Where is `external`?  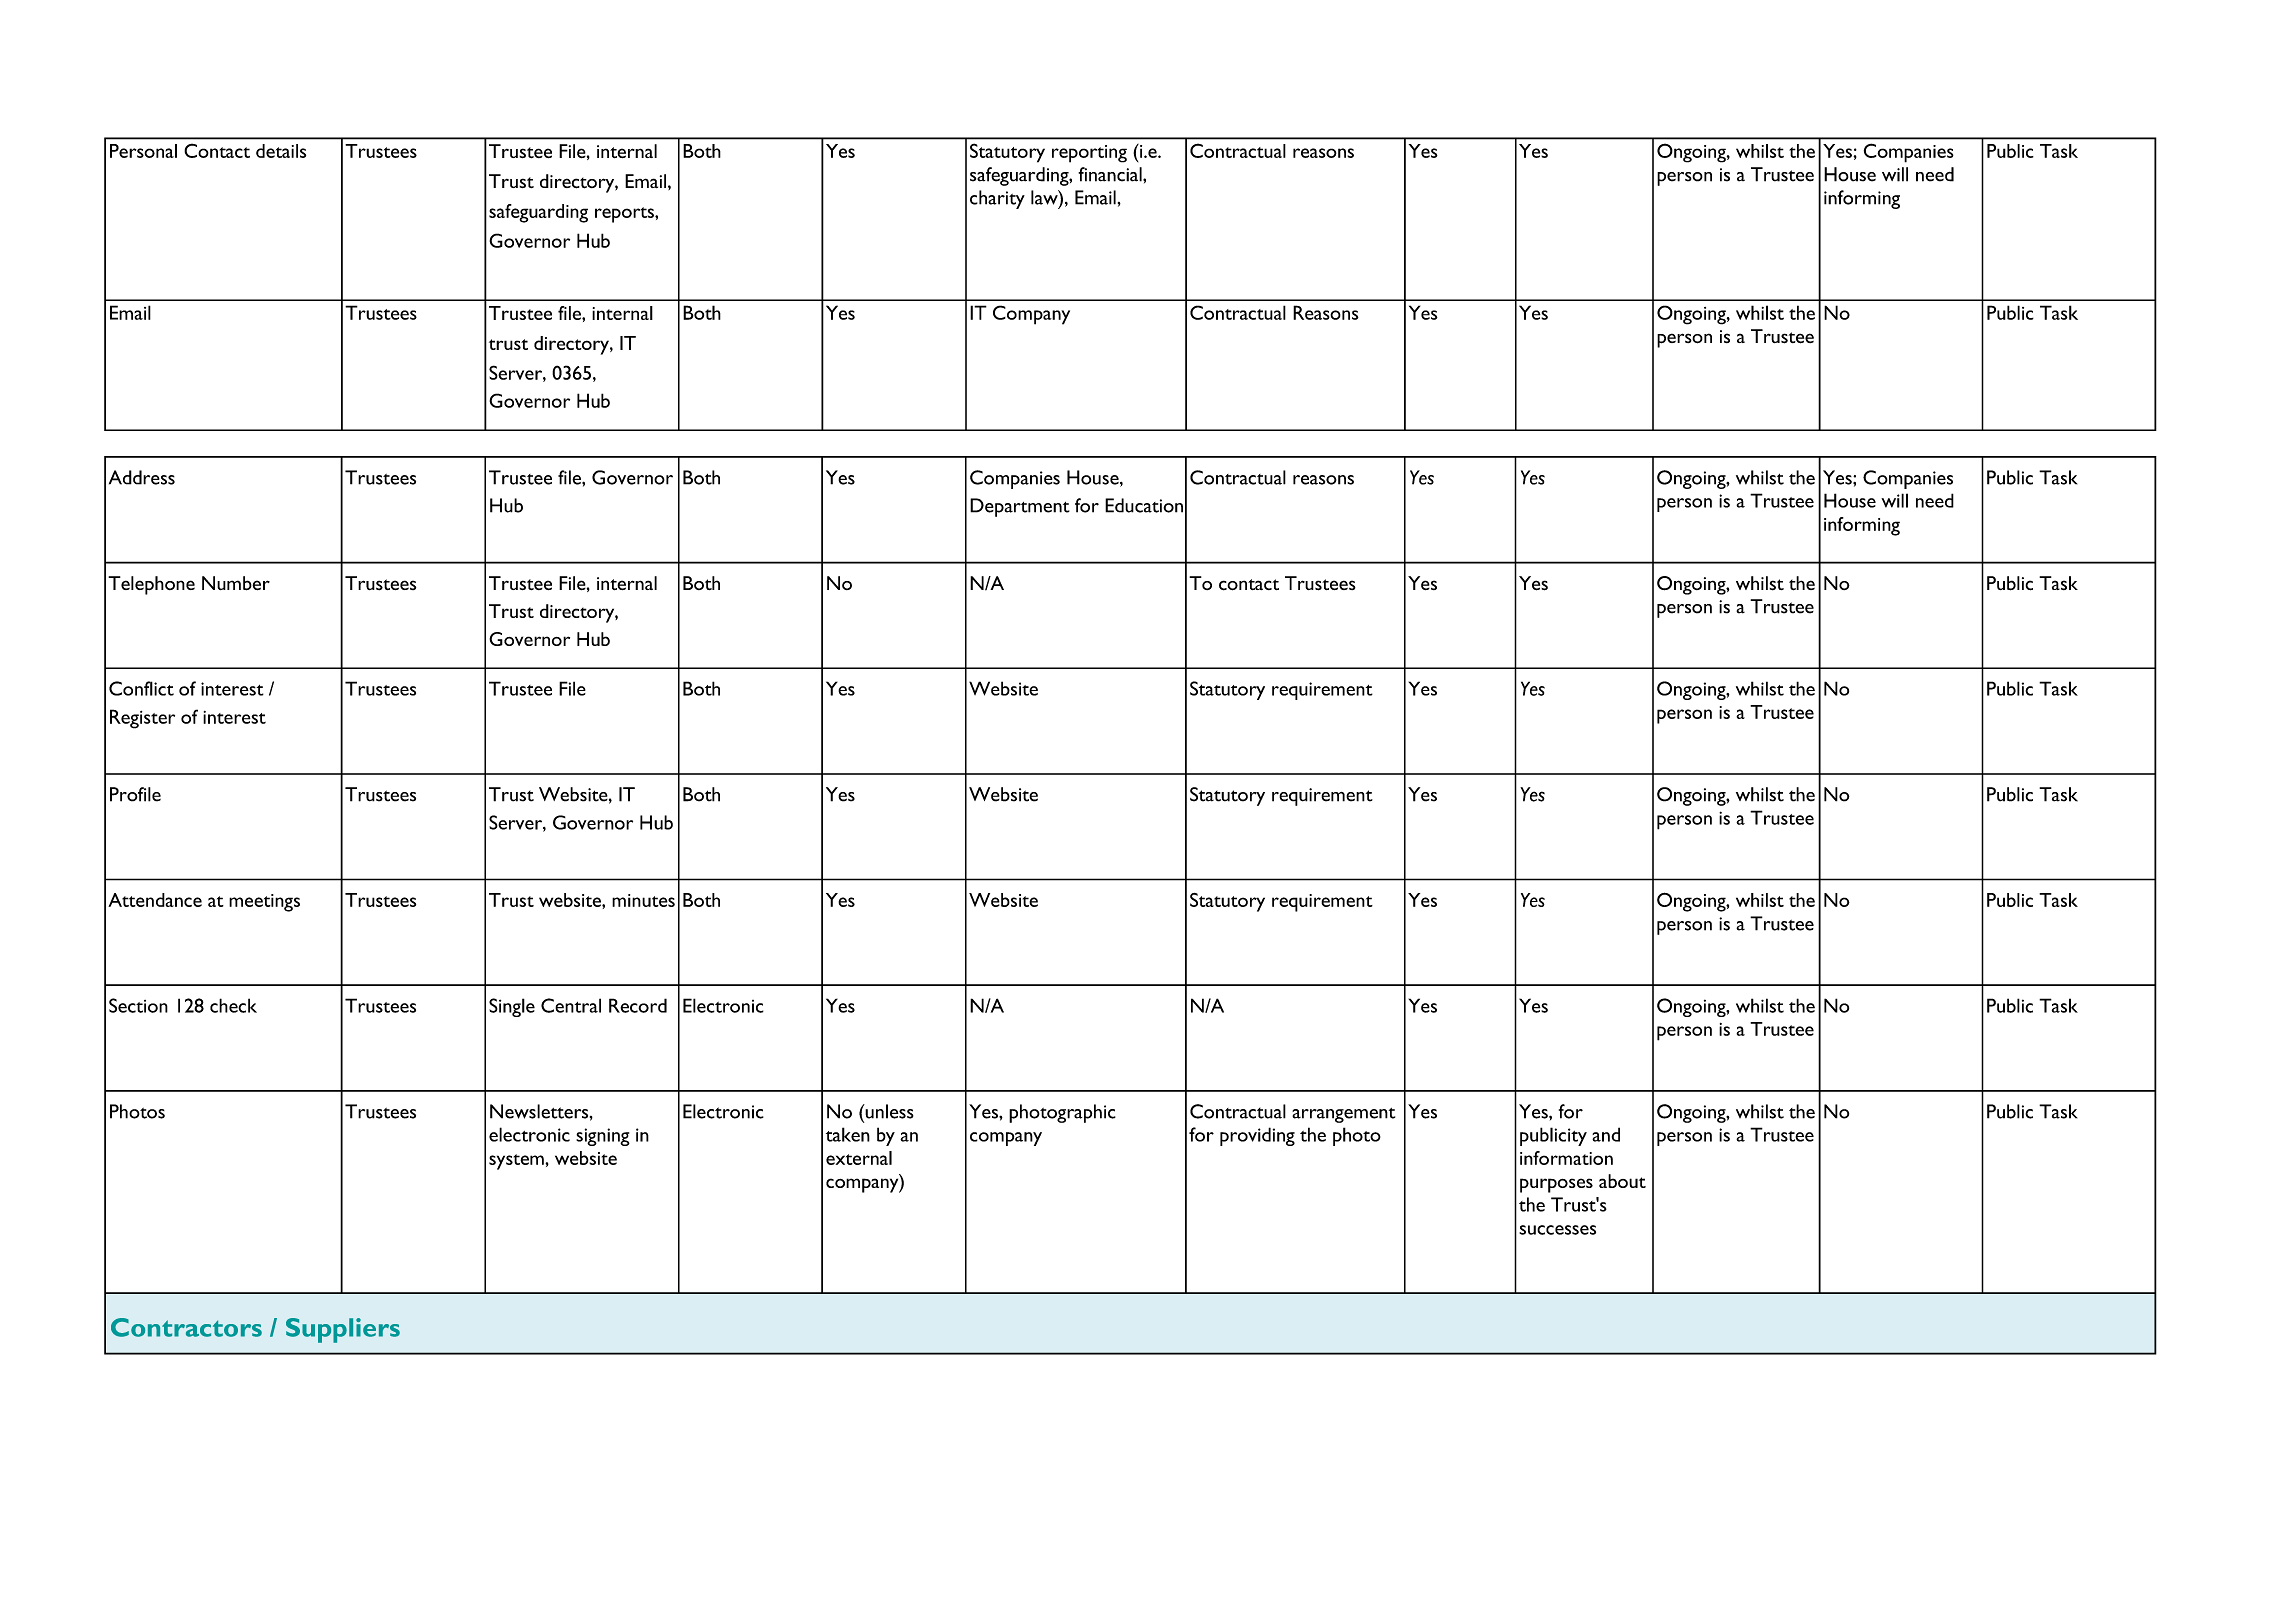
external is located at coordinates (859, 1158).
